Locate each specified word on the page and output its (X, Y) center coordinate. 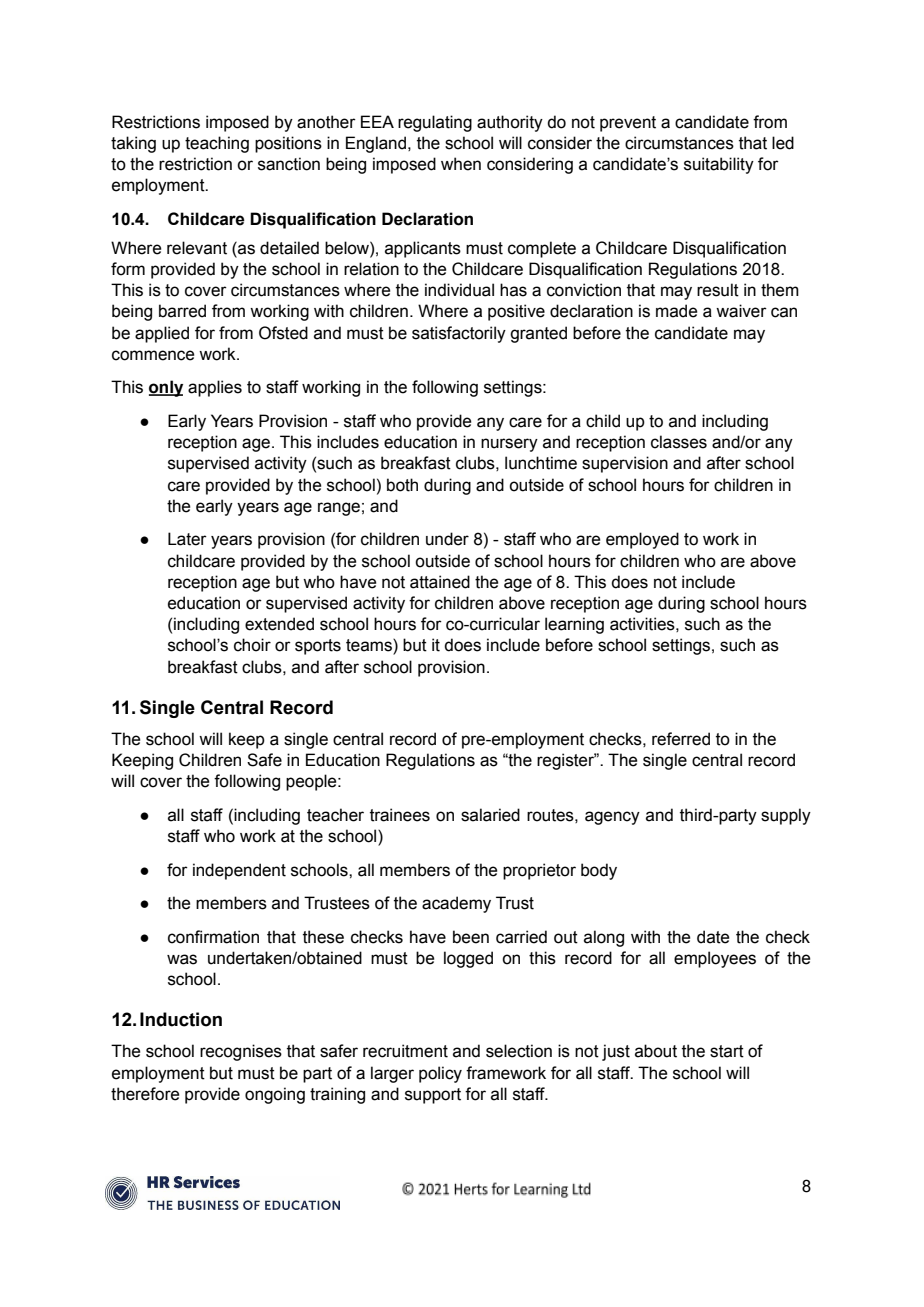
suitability (719, 165)
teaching (217, 144)
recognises (241, 1052)
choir (252, 645)
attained (440, 582)
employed (642, 540)
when (461, 164)
